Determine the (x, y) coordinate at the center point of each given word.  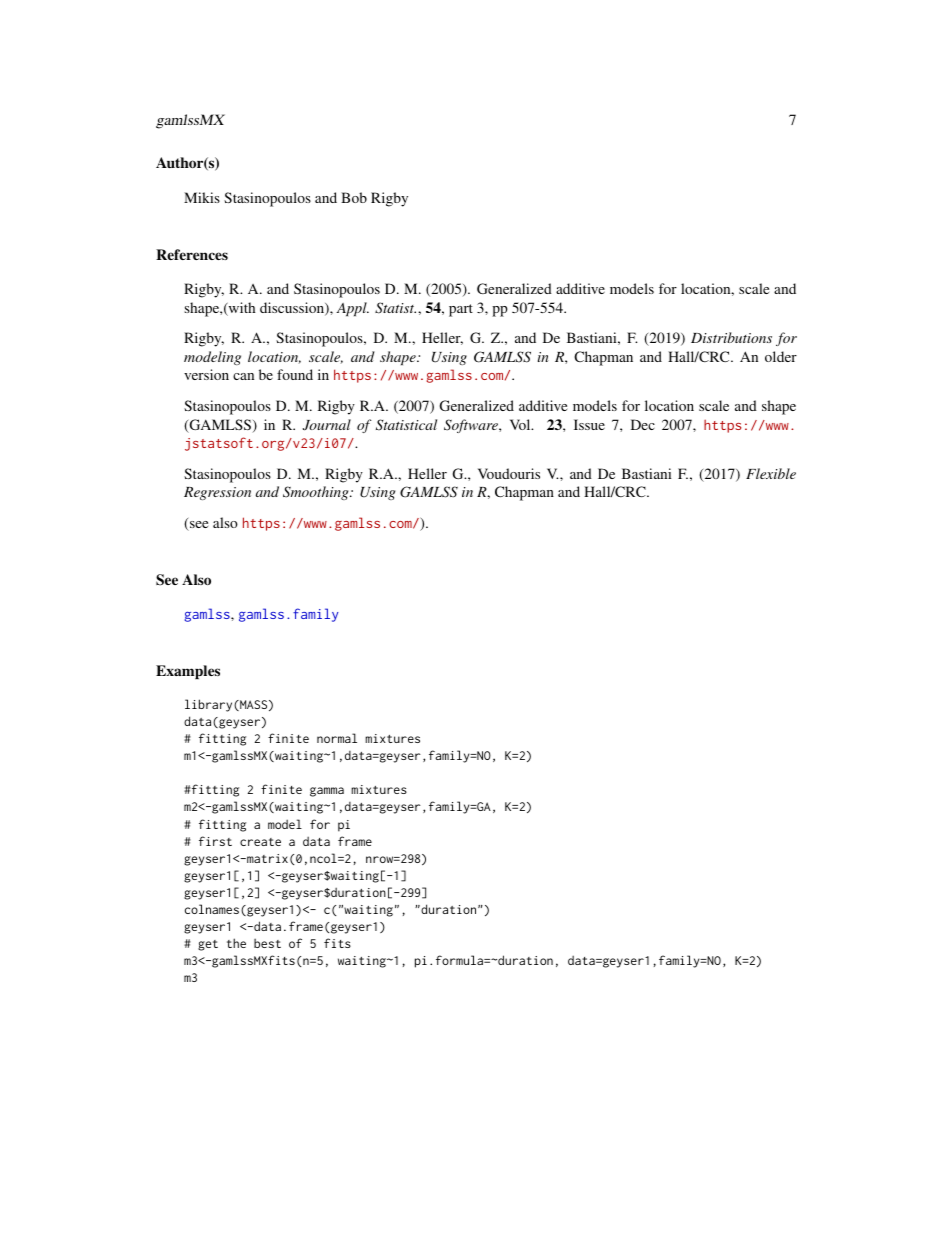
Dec (643, 424)
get (208, 945)
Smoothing (317, 493)
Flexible (771, 473)
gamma (327, 792)
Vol (521, 424)
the (236, 943)
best (267, 943)
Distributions (731, 337)
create (260, 842)
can (243, 376)
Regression (217, 493)
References (192, 254)
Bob (354, 197)
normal (337, 738)
